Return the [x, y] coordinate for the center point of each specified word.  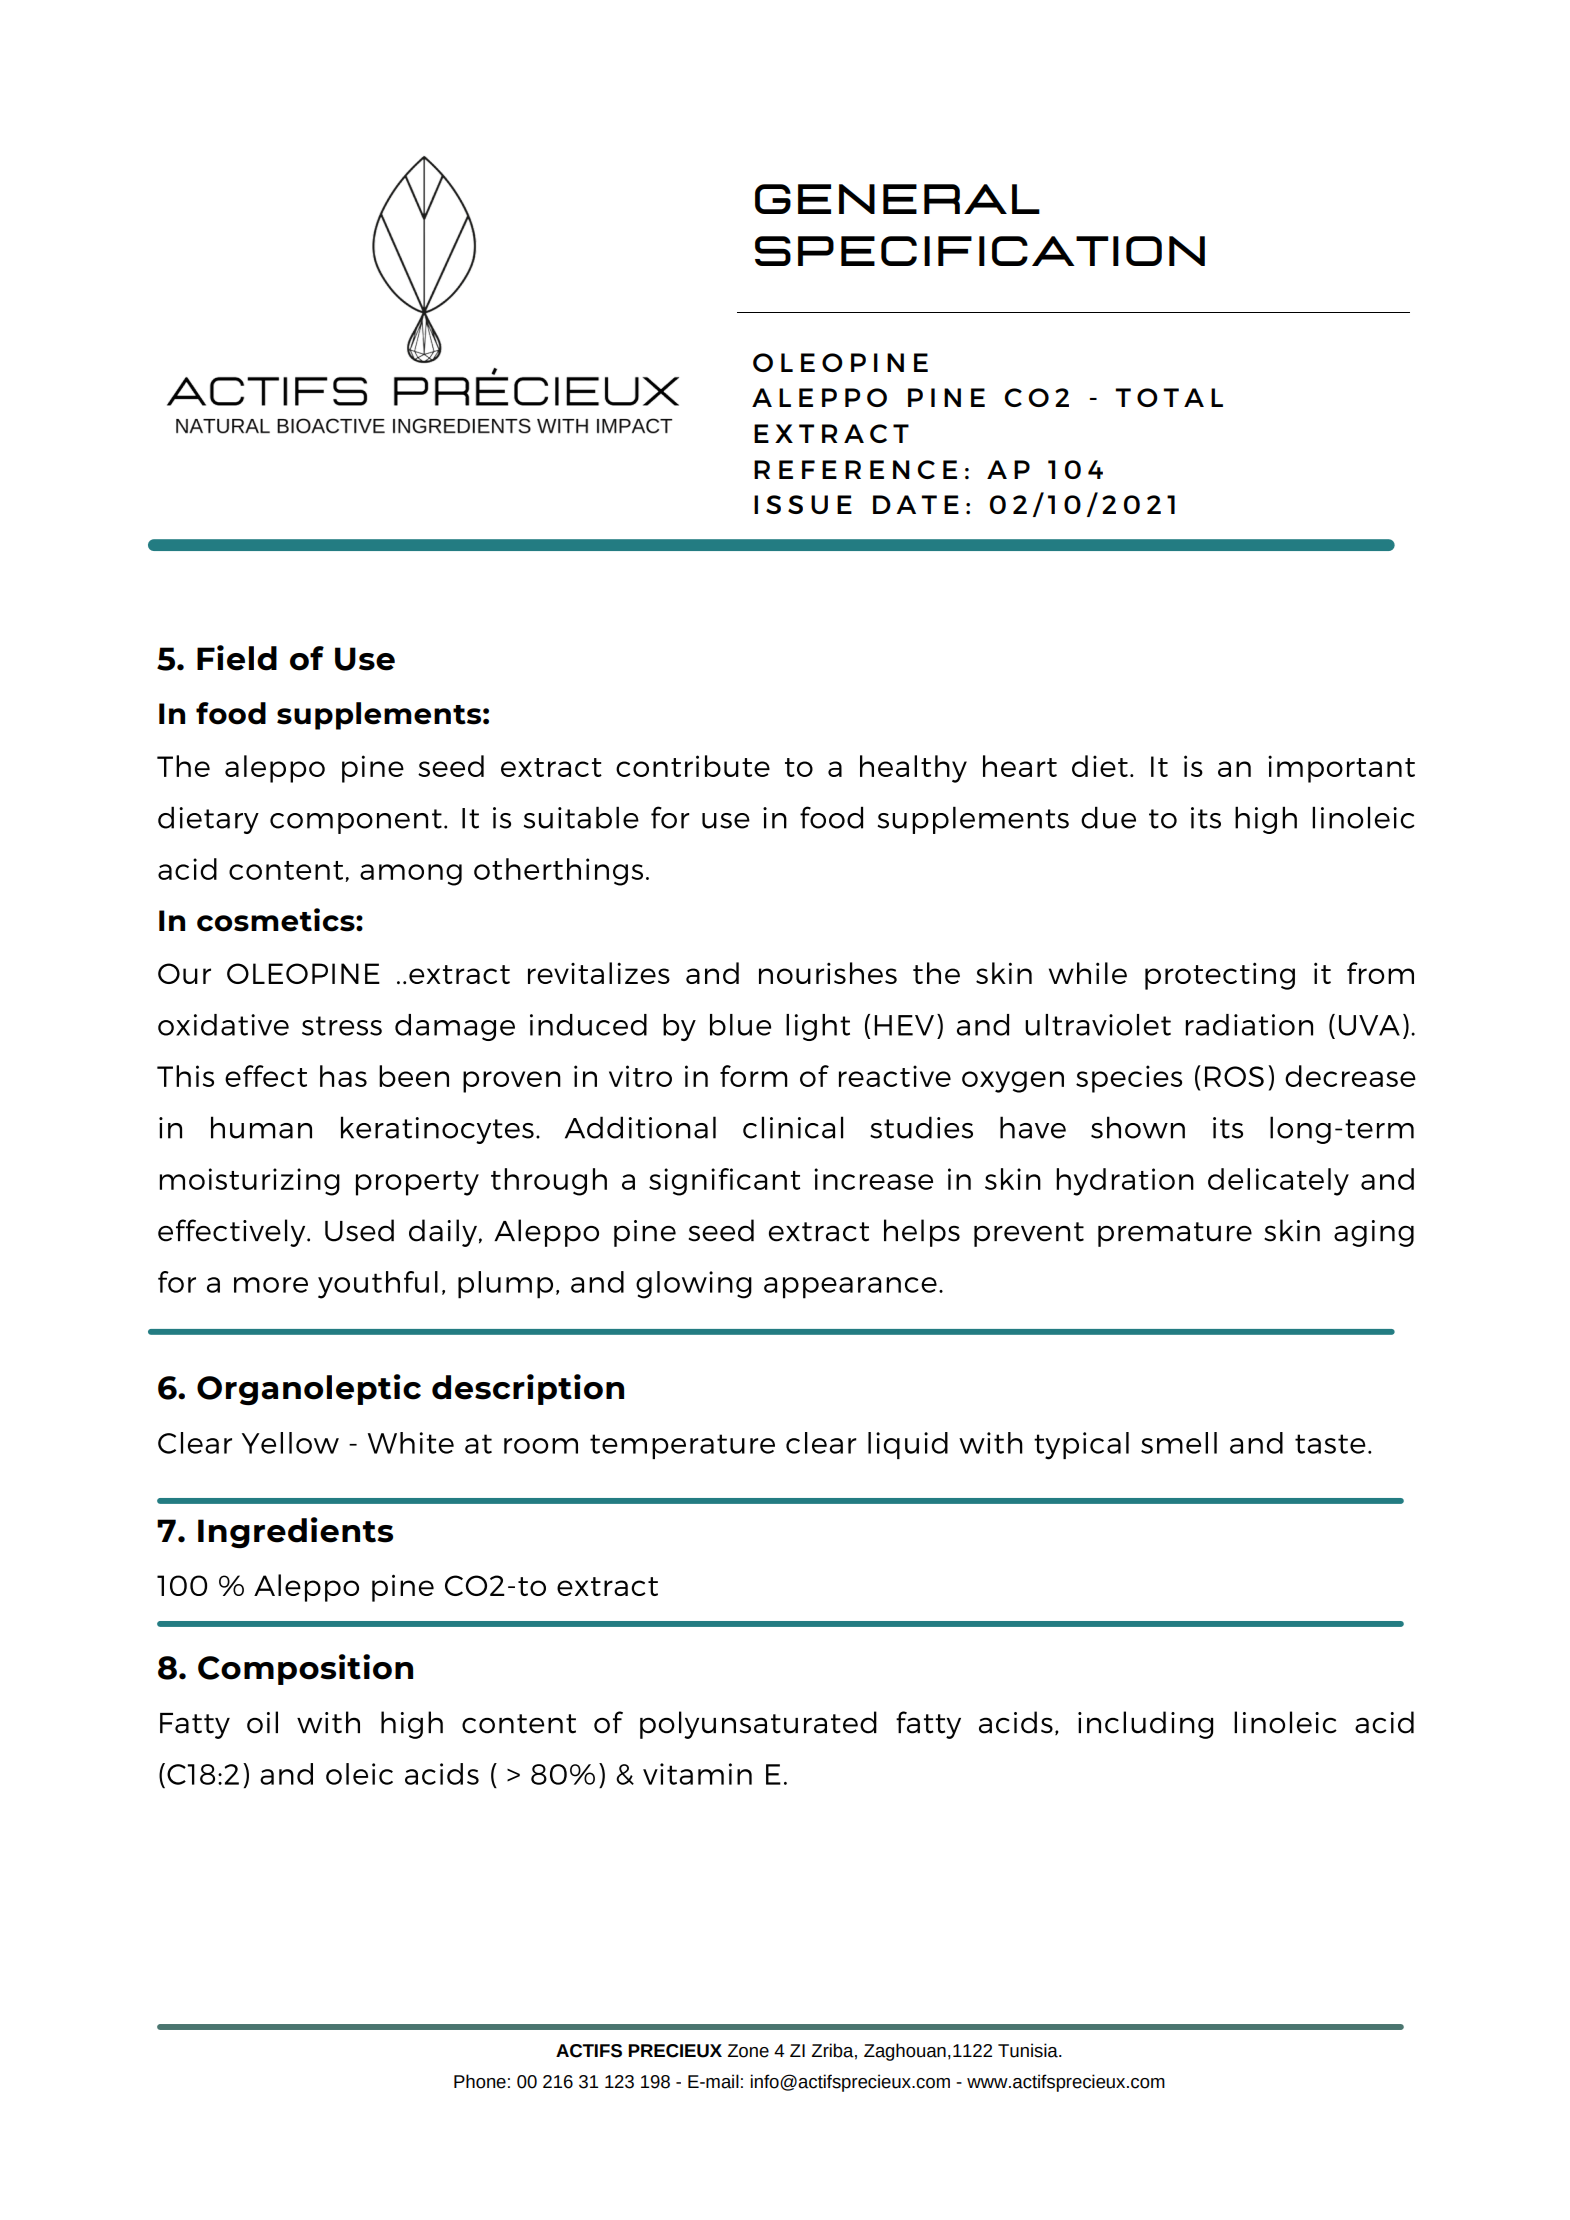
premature [1175, 1234]
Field [237, 658]
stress [342, 1026]
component [356, 821]
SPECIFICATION [980, 251]
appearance [850, 1288]
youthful [378, 1285]
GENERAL [897, 199]
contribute [693, 766]
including [1145, 1725]
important [1341, 769]
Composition [305, 1669]
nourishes [828, 973]
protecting [1220, 976]
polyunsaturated [758, 1725]
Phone [480, 2081]
